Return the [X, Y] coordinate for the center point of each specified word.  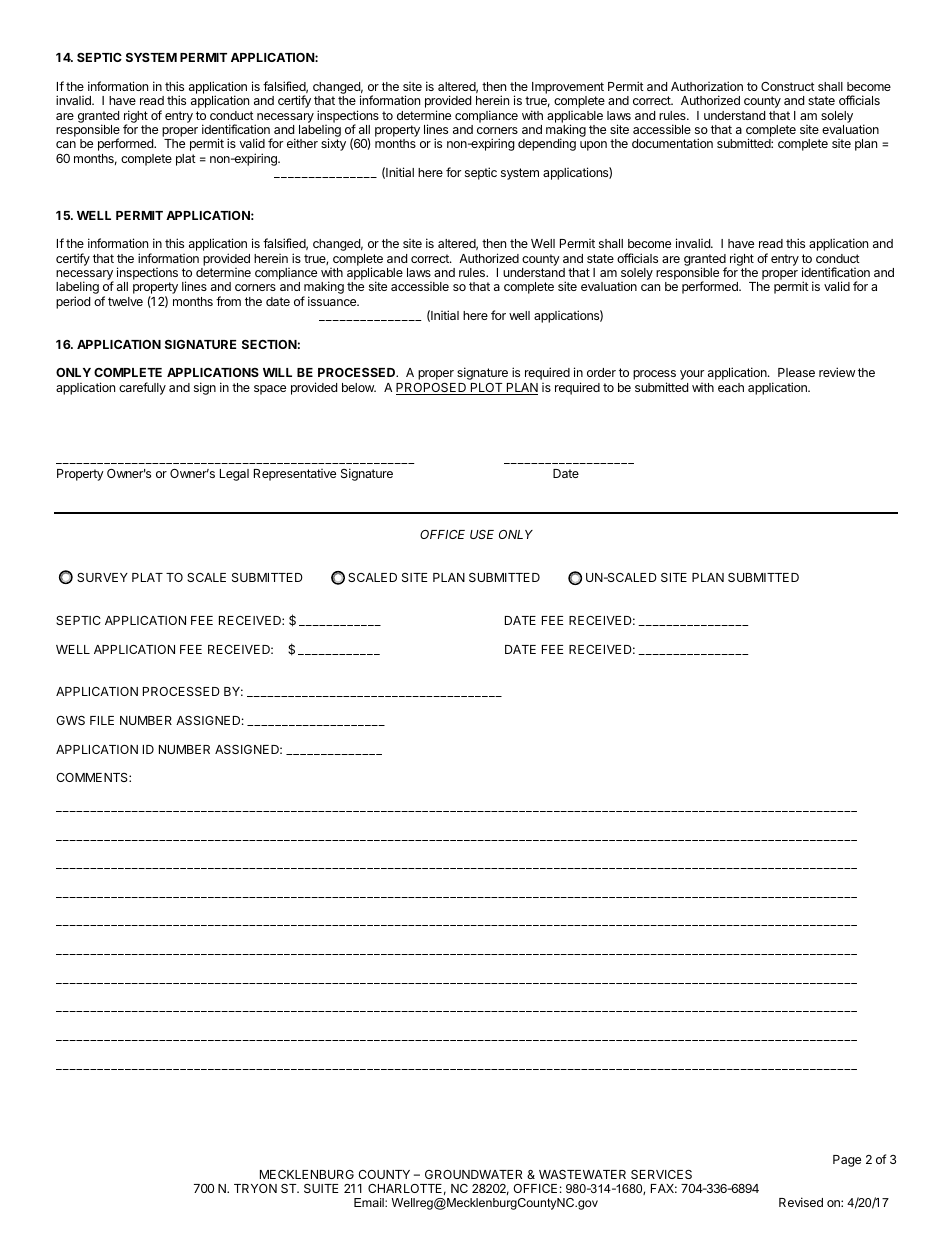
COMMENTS [93, 777]
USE [482, 534]
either [302, 143]
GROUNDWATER [473, 1174]
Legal [234, 475]
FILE [102, 720]
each [731, 387]
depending [547, 144]
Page [847, 1161]
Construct [788, 86]
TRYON [255, 1188]
